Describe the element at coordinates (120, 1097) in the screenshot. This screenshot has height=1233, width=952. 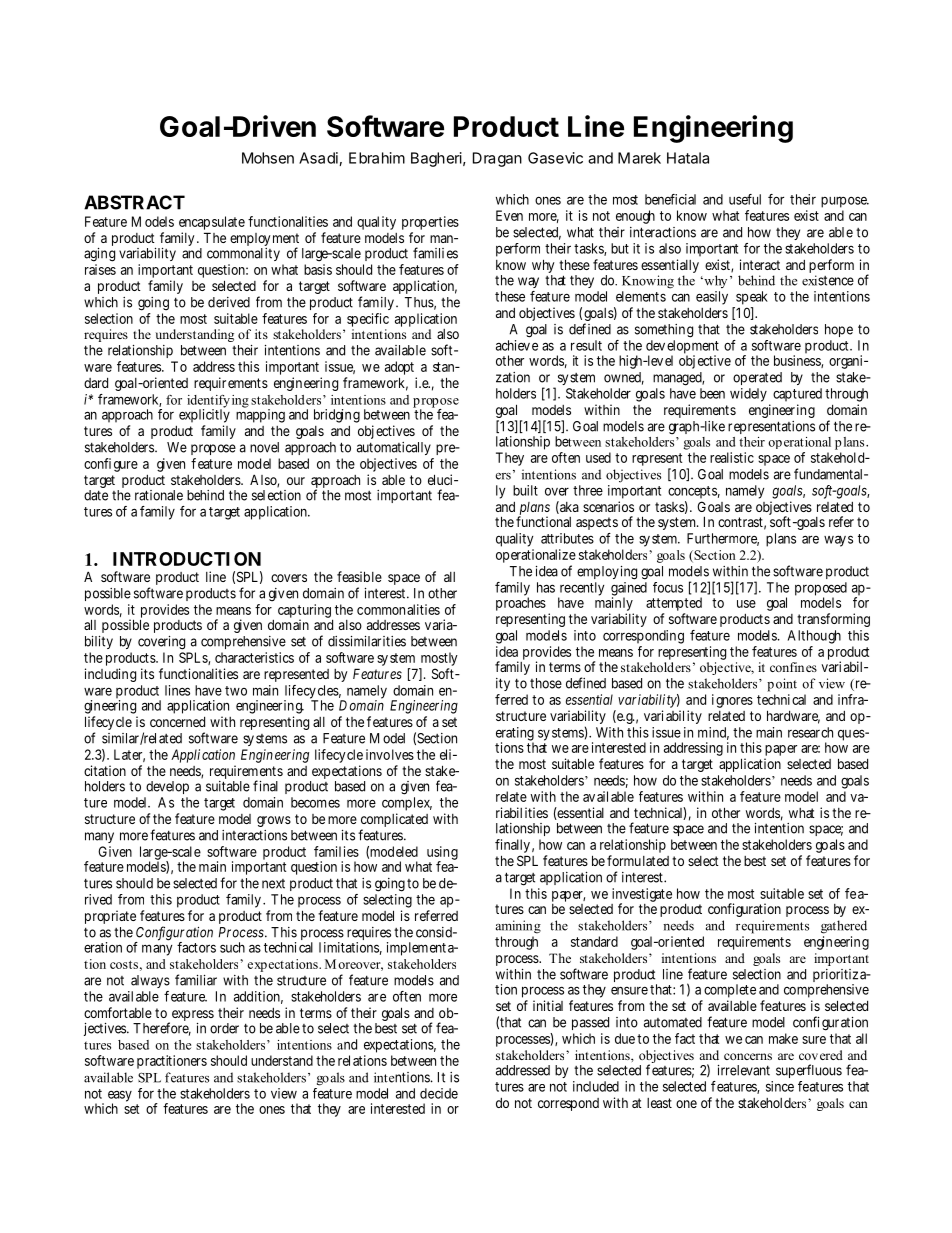
I see `easy` at that location.
